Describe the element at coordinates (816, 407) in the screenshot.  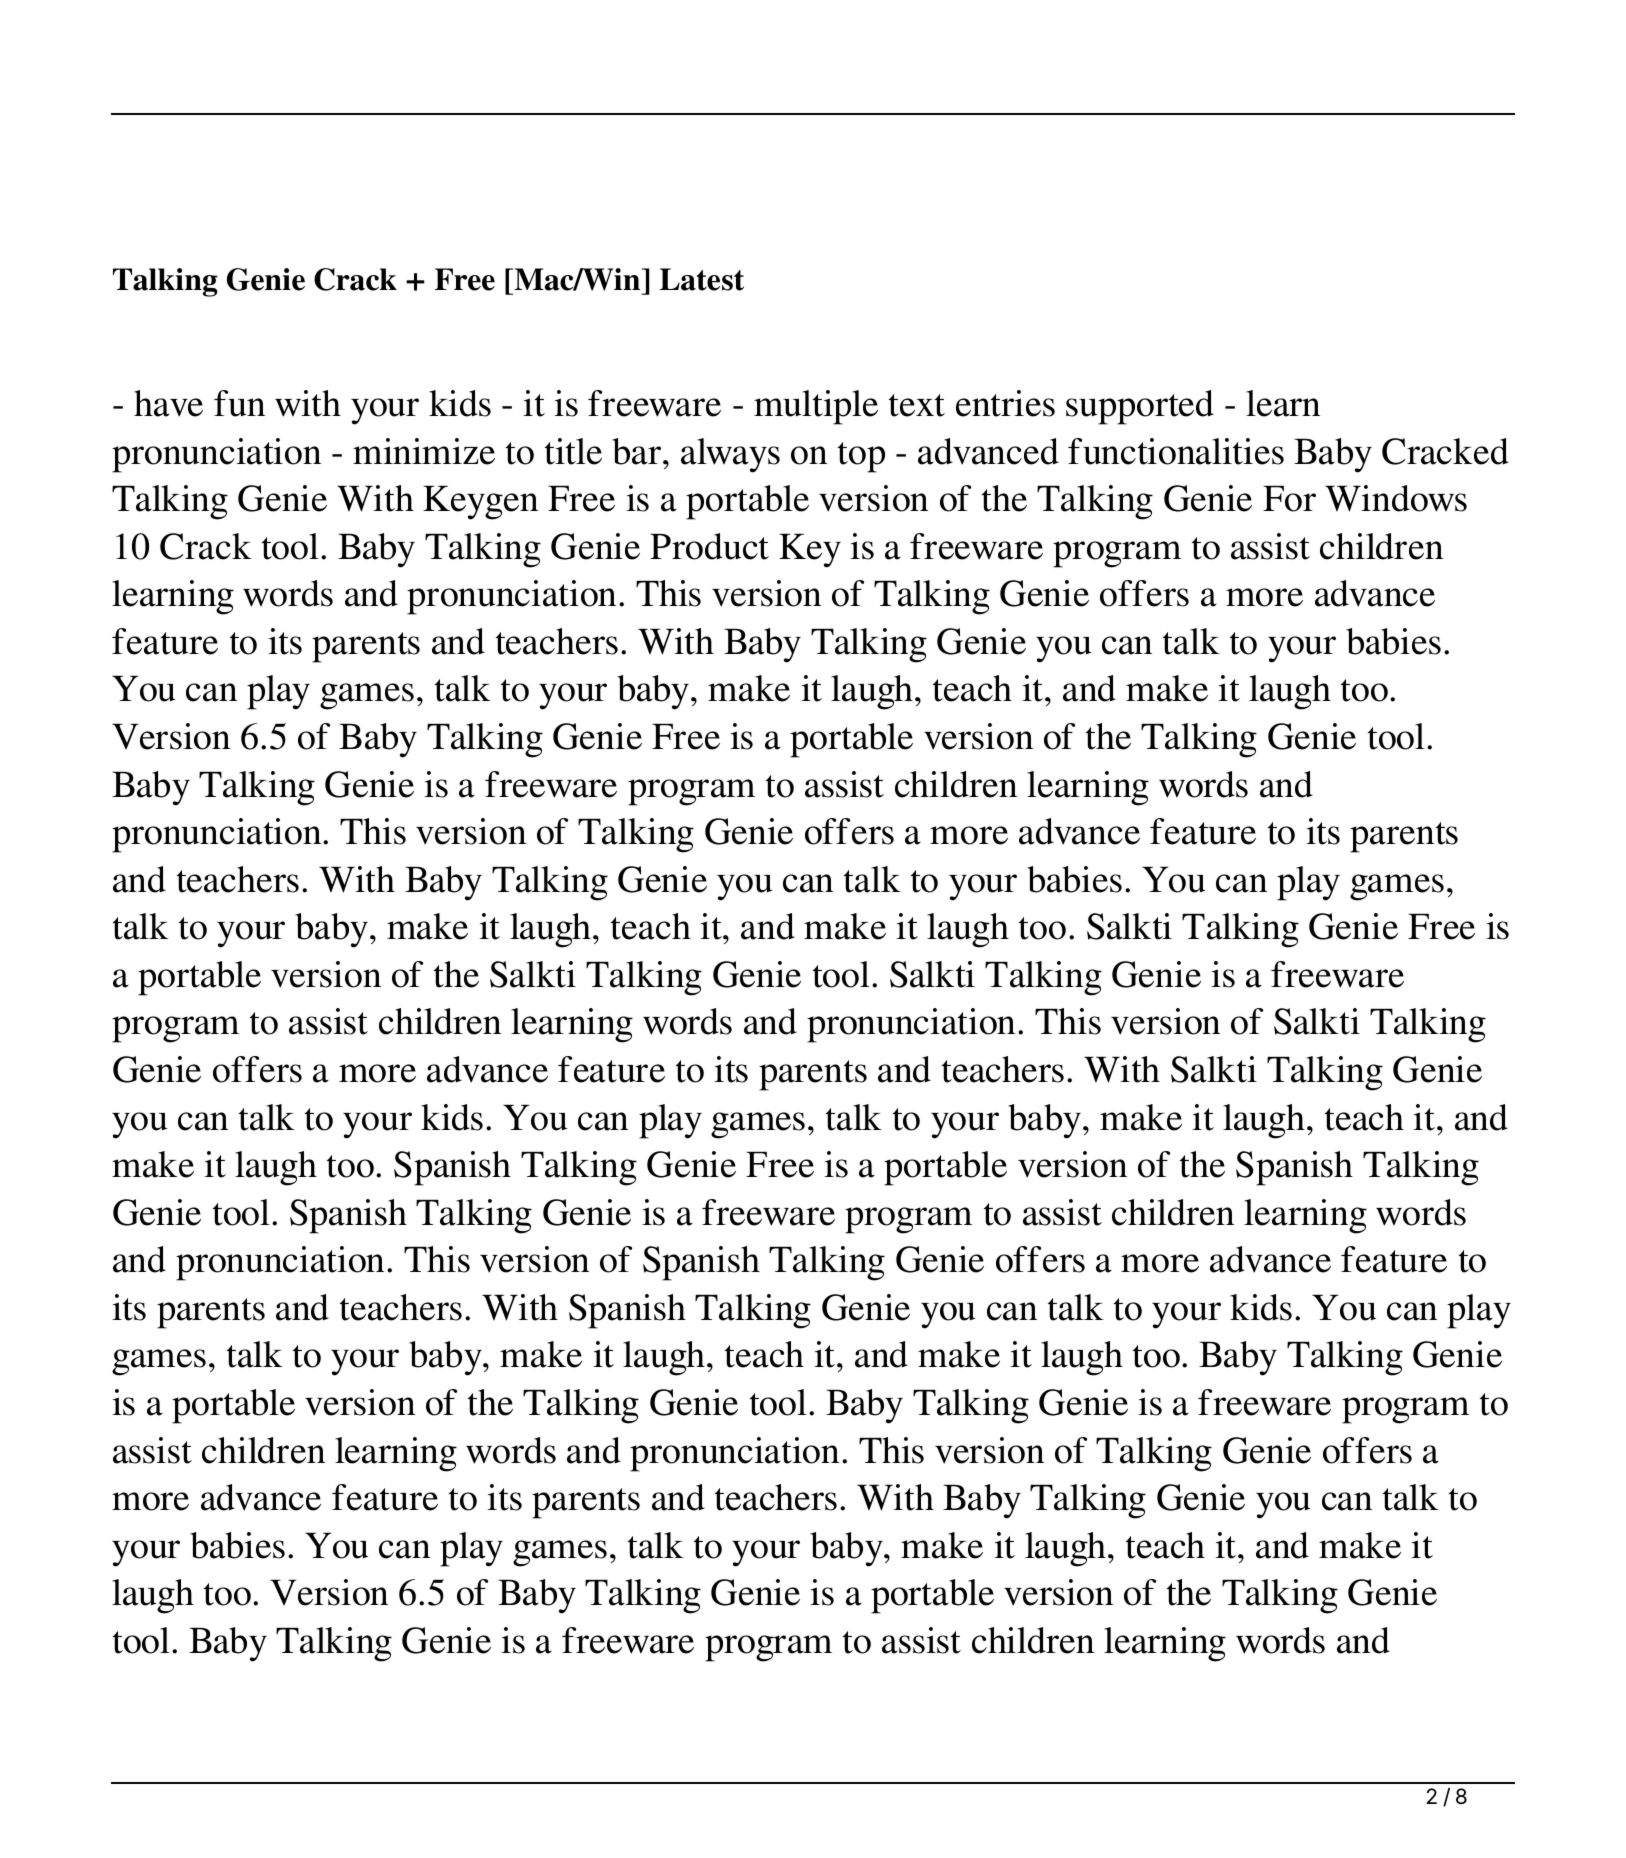
I see `multiple` at that location.
